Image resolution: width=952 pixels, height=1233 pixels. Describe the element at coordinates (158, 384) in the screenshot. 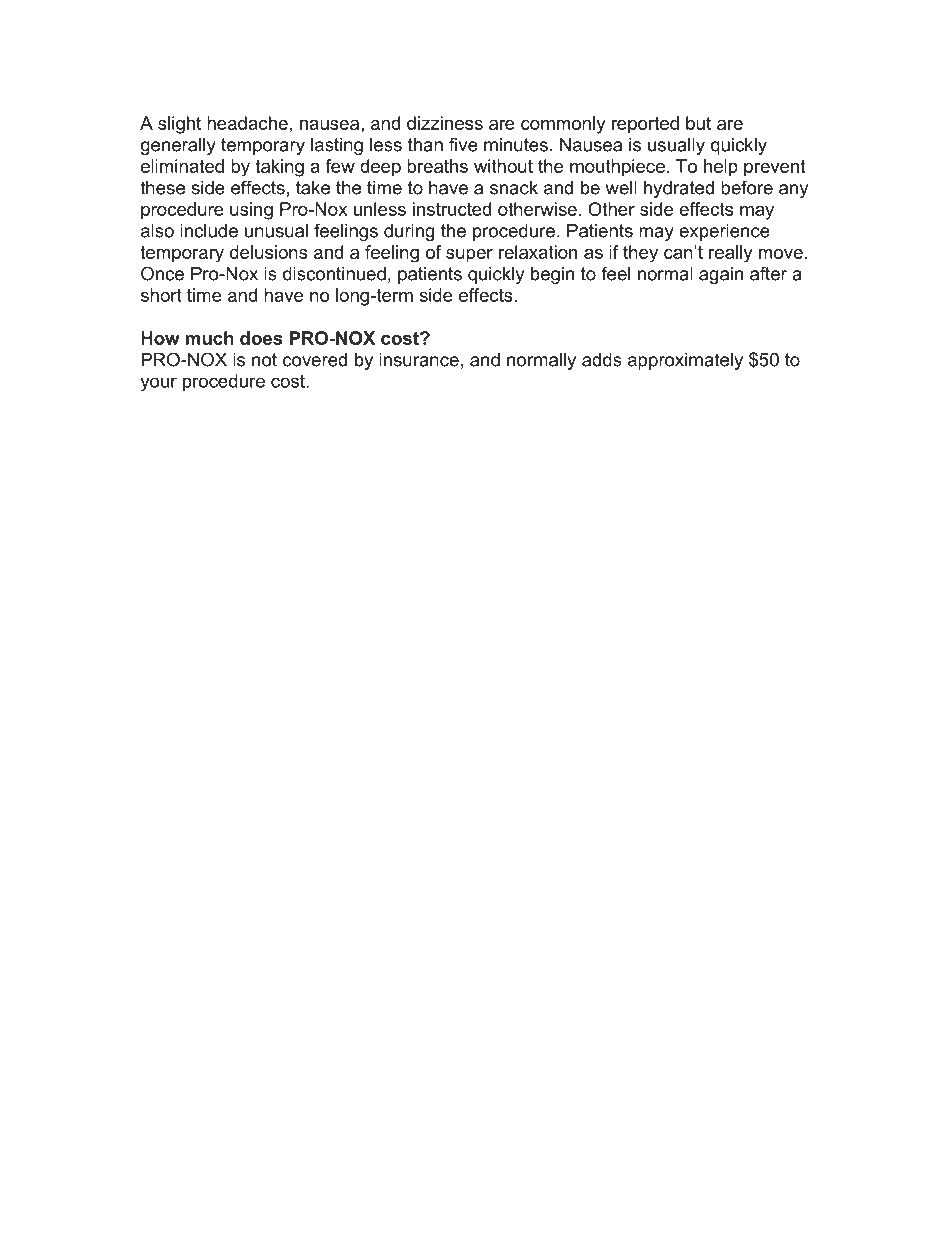

I see `your` at that location.
